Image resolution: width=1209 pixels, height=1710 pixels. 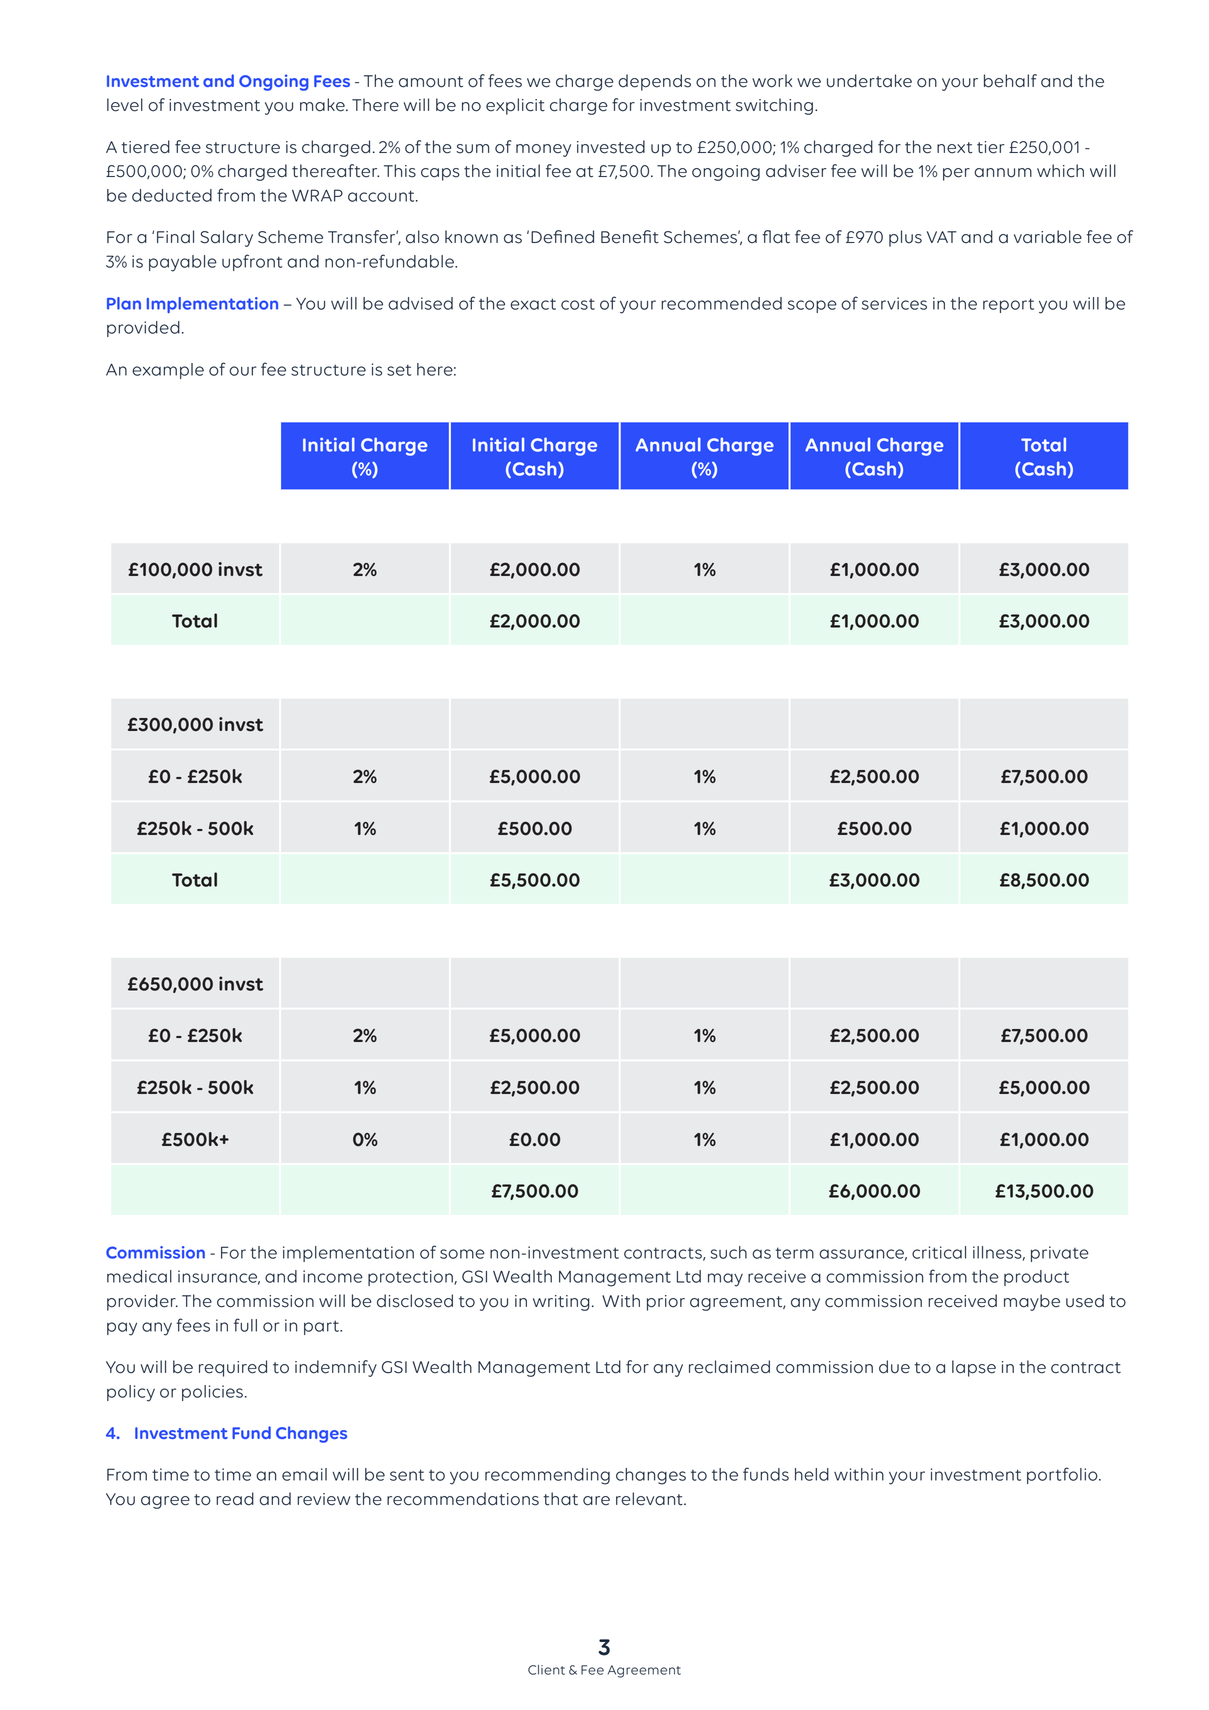 What do you see at coordinates (578, 304) in the image?
I see `cost` at bounding box center [578, 304].
